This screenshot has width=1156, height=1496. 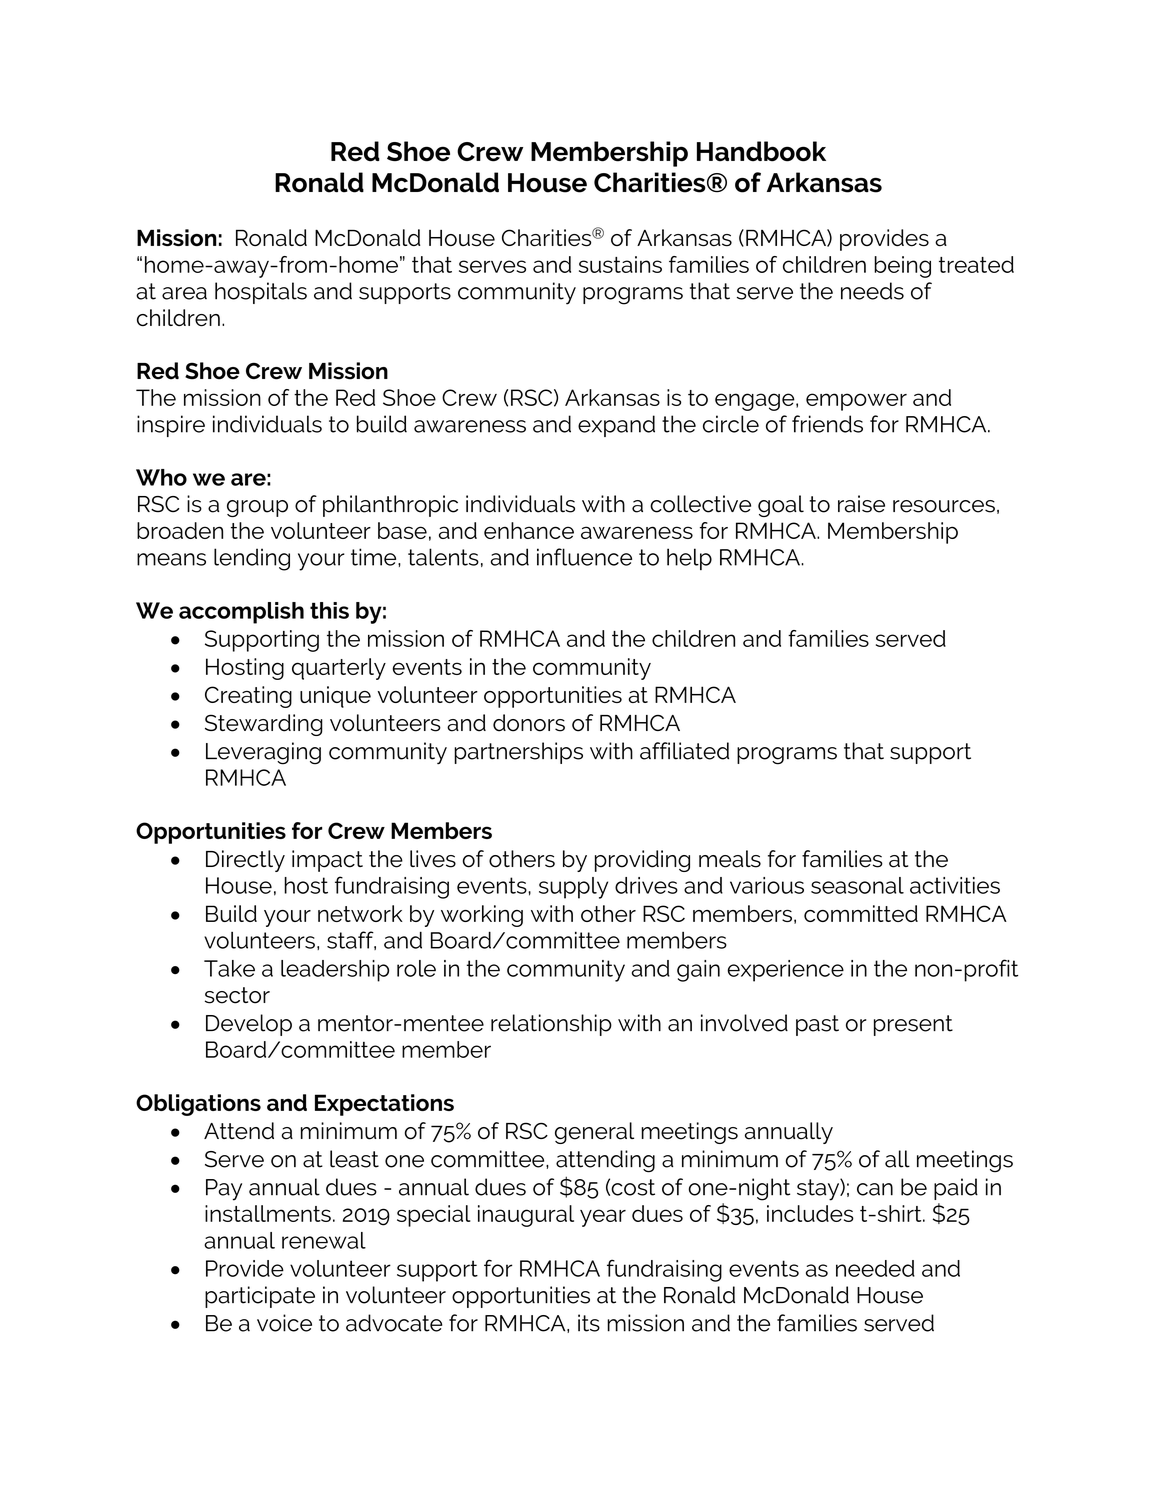 I want to click on sustains, so click(x=620, y=264).
